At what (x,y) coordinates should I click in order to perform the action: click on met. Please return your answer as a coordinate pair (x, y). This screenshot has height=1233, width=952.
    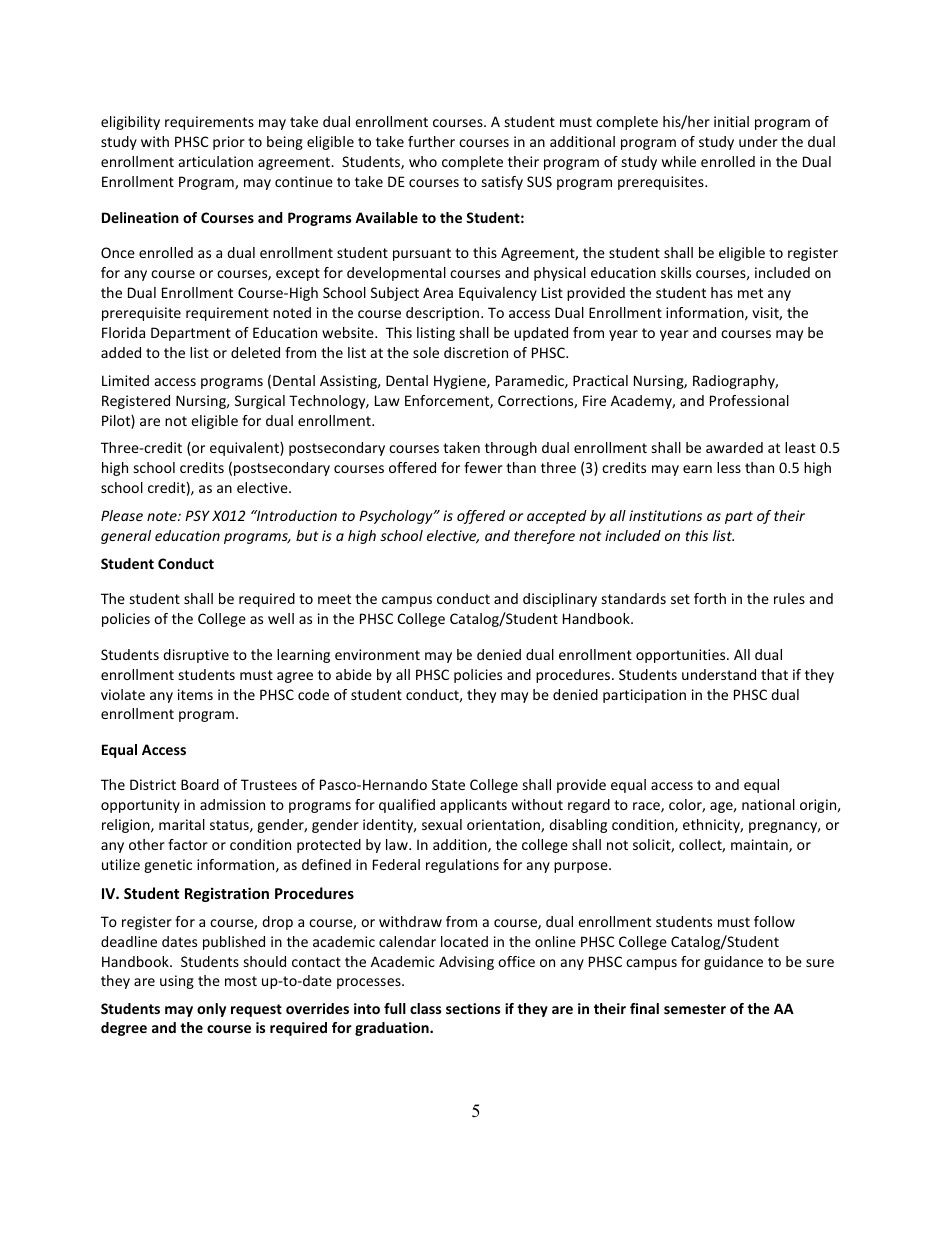
    Looking at the image, I should click on (750, 293).
